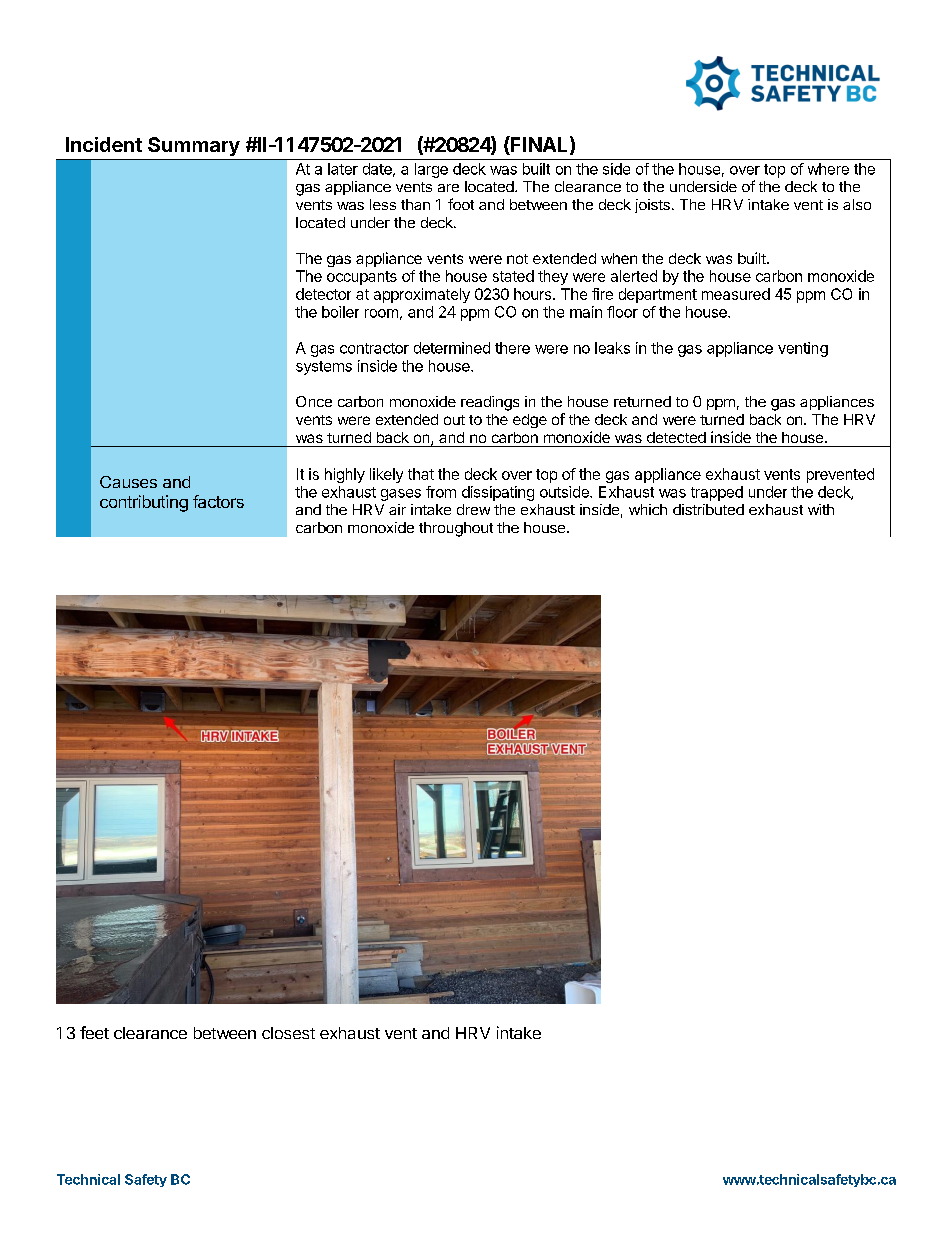  I want to click on closest, so click(288, 1033).
